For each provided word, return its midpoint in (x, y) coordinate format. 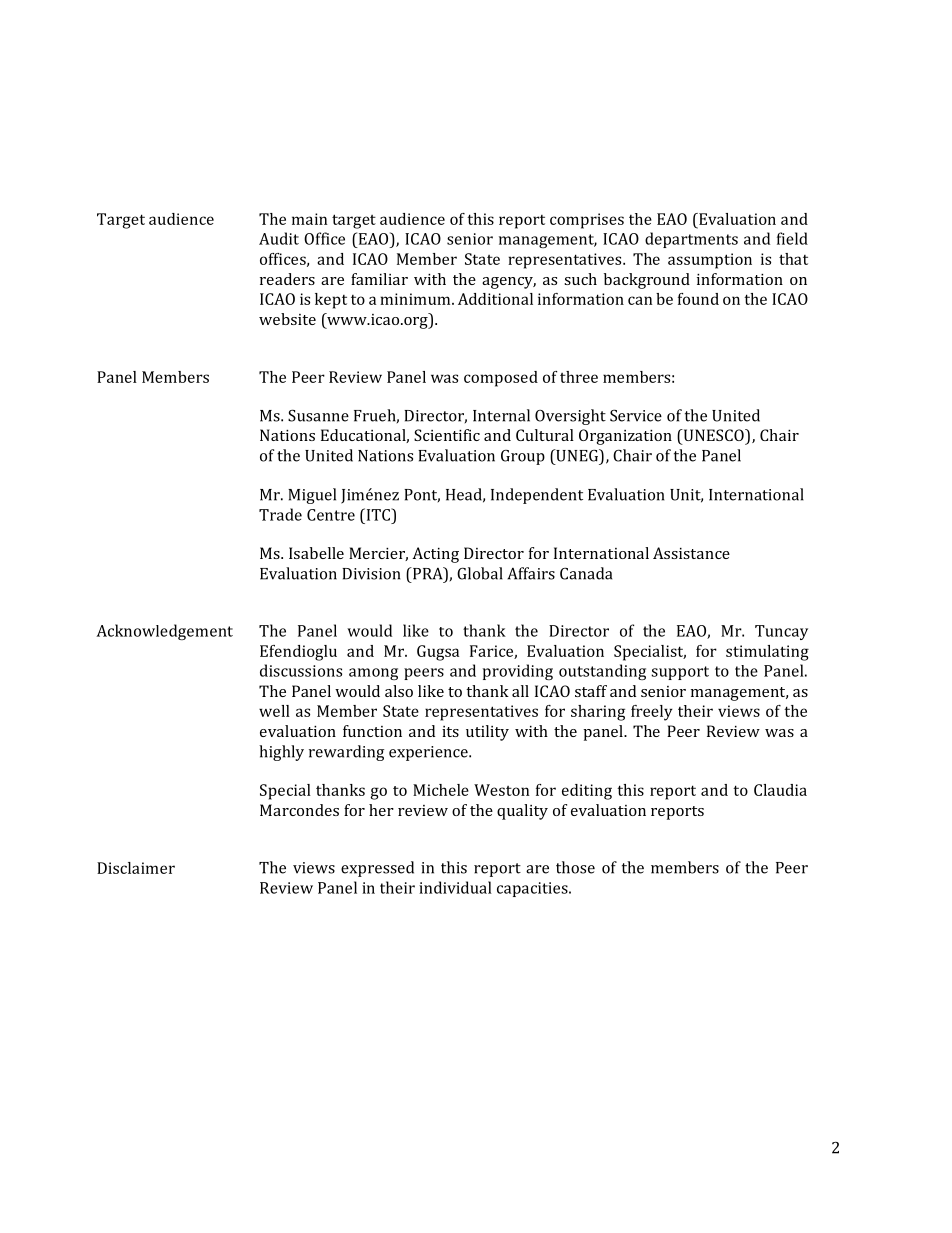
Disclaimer (136, 868)
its (450, 731)
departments (691, 240)
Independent (537, 496)
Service (636, 415)
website (287, 319)
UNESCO (713, 435)
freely (652, 713)
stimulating (767, 653)
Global (480, 573)
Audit (279, 238)
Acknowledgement (164, 632)
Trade (280, 514)
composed (501, 379)
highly (281, 753)
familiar (379, 279)
